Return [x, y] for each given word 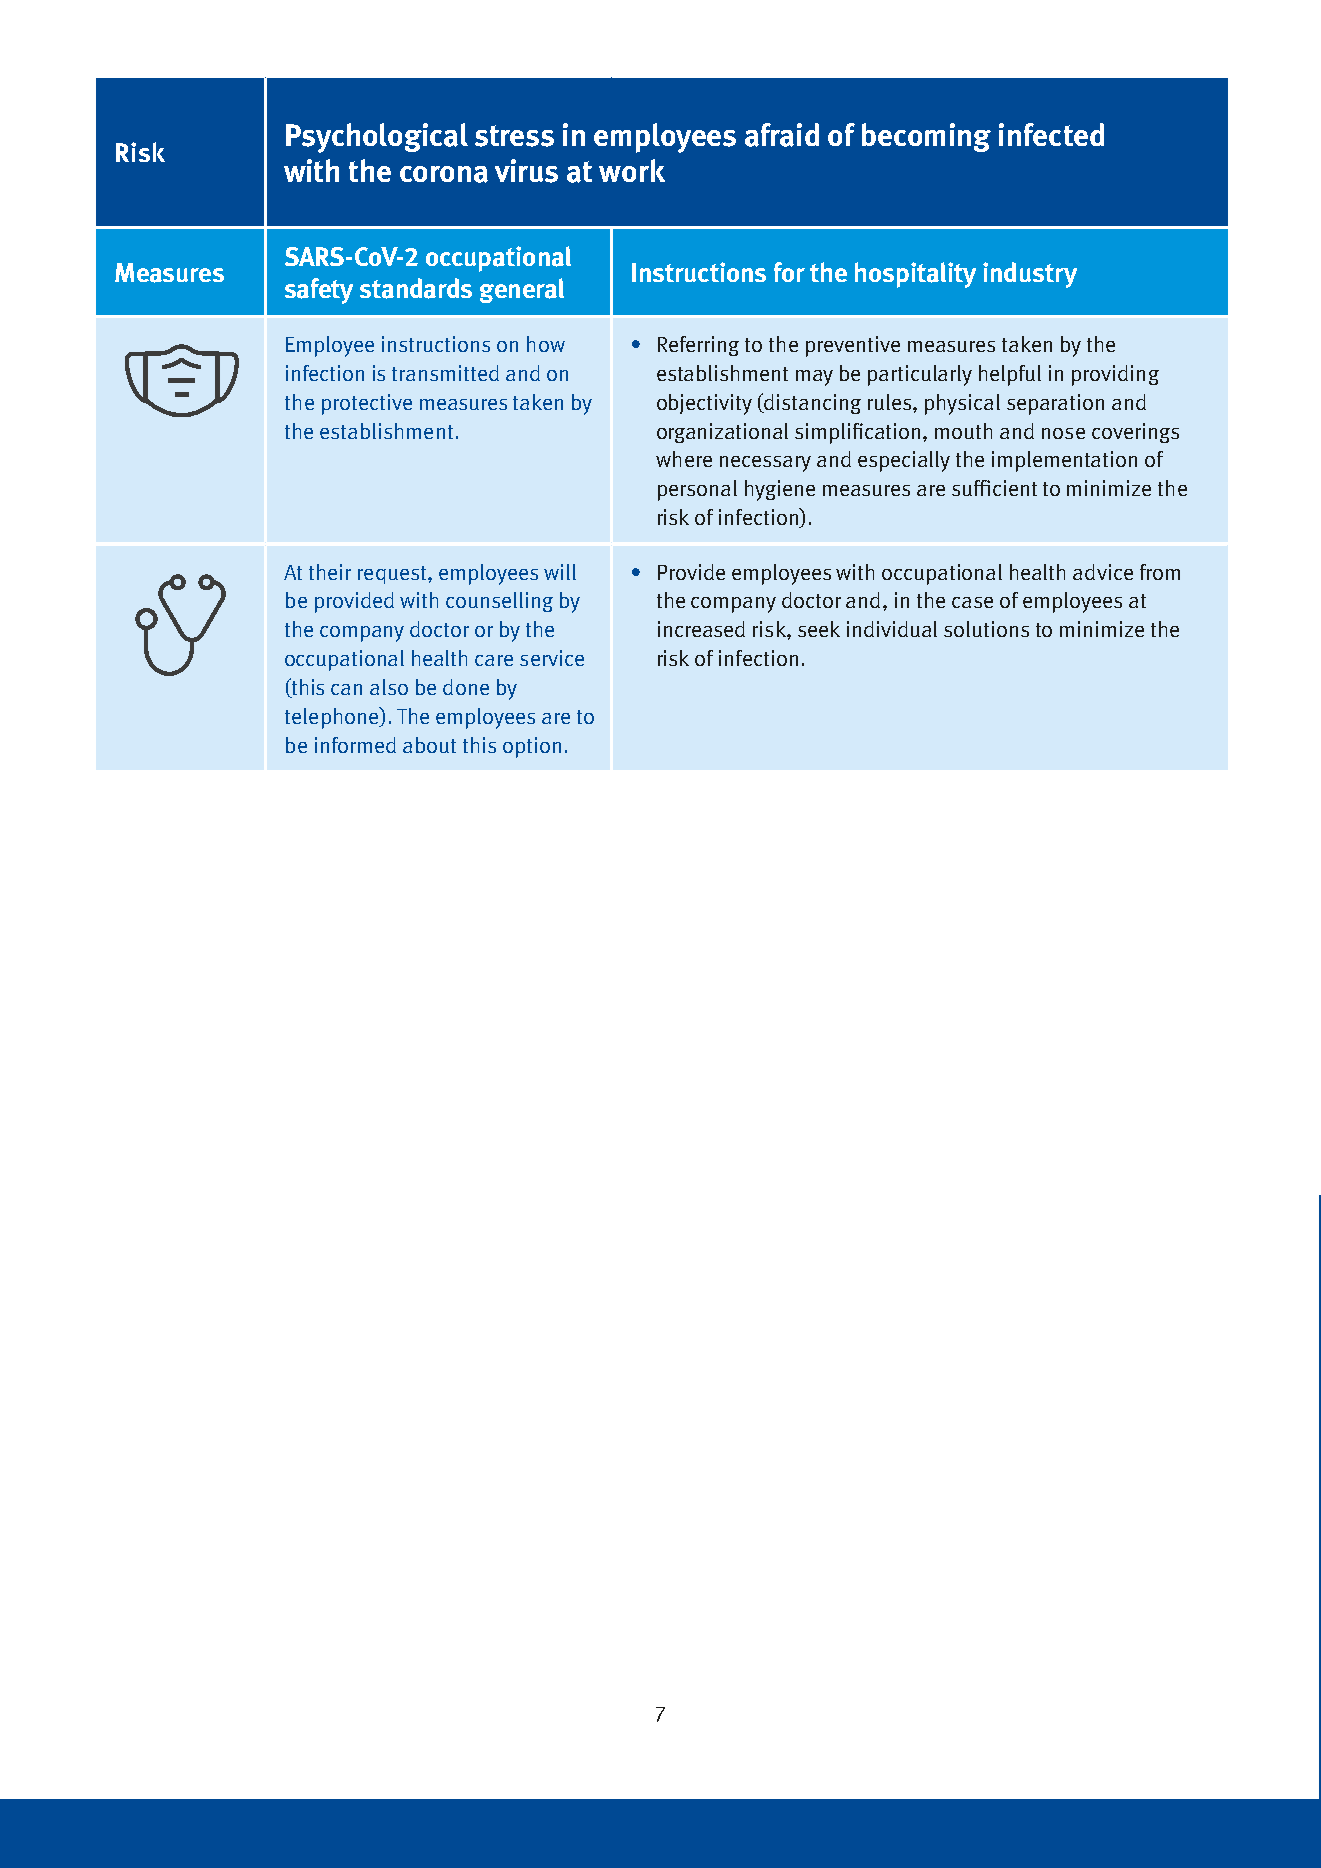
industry [1030, 275]
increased [701, 629]
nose [1063, 433]
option [532, 747]
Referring [698, 346]
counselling [499, 602]
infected [1051, 134]
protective [367, 404]
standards [416, 288]
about [429, 745]
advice [1103, 572]
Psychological [377, 138]
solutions [986, 629]
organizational [722, 433]
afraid [782, 135]
